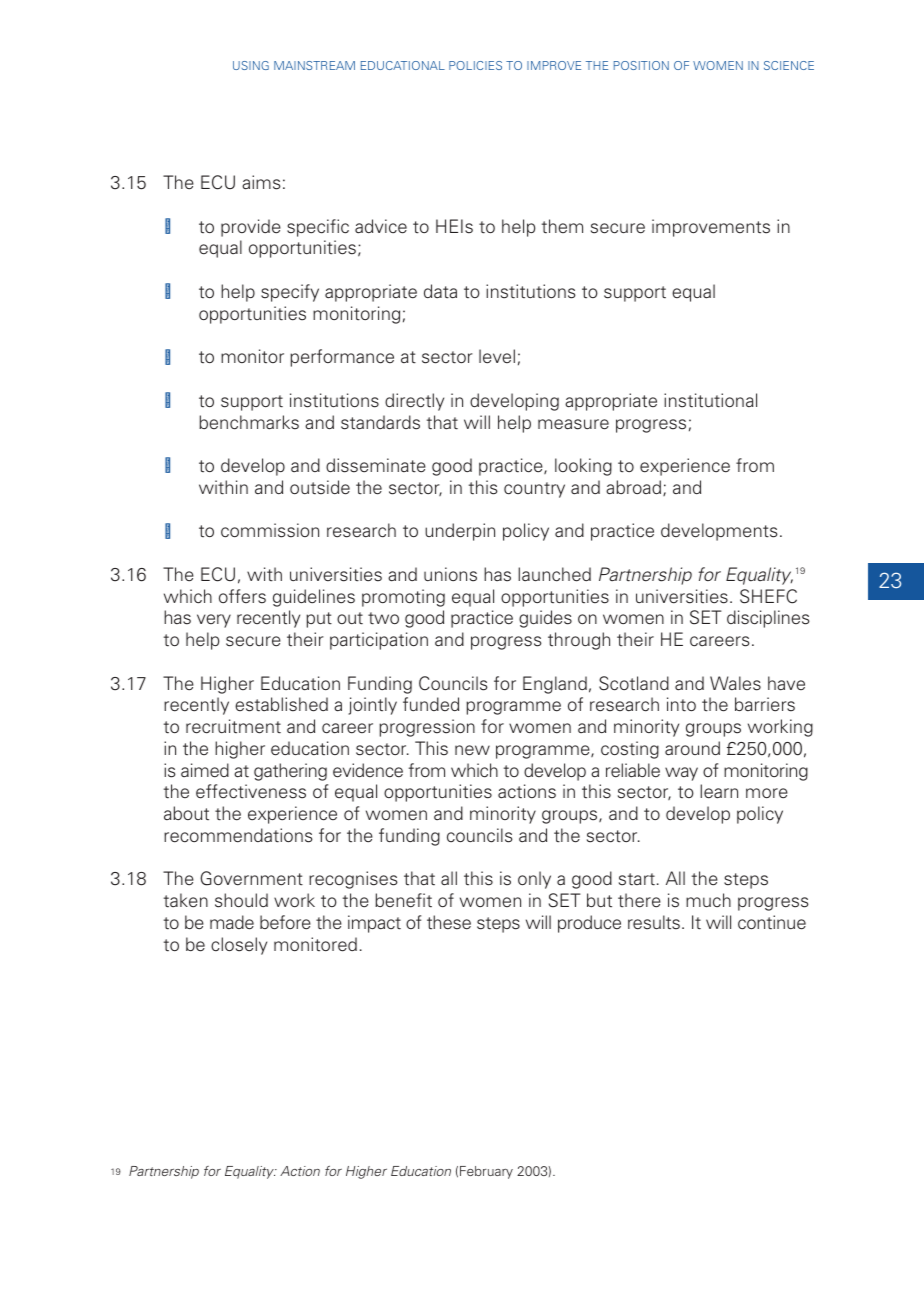 This screenshot has height=1307, width=924. Describe the element at coordinates (239, 946) in the screenshot. I see `closely` at that location.
